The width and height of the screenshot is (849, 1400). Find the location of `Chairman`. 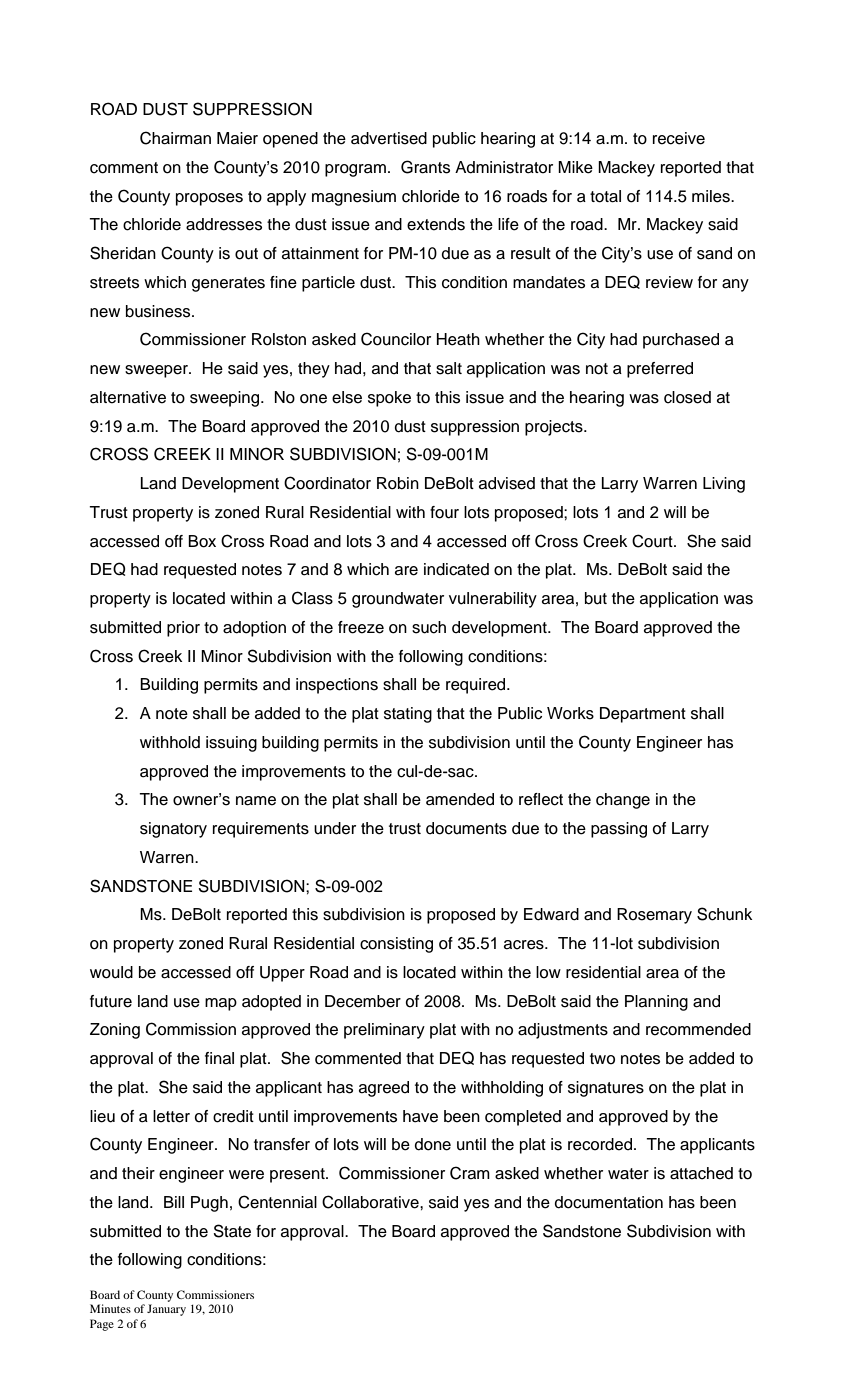

Chairman is located at coordinates (175, 138).
